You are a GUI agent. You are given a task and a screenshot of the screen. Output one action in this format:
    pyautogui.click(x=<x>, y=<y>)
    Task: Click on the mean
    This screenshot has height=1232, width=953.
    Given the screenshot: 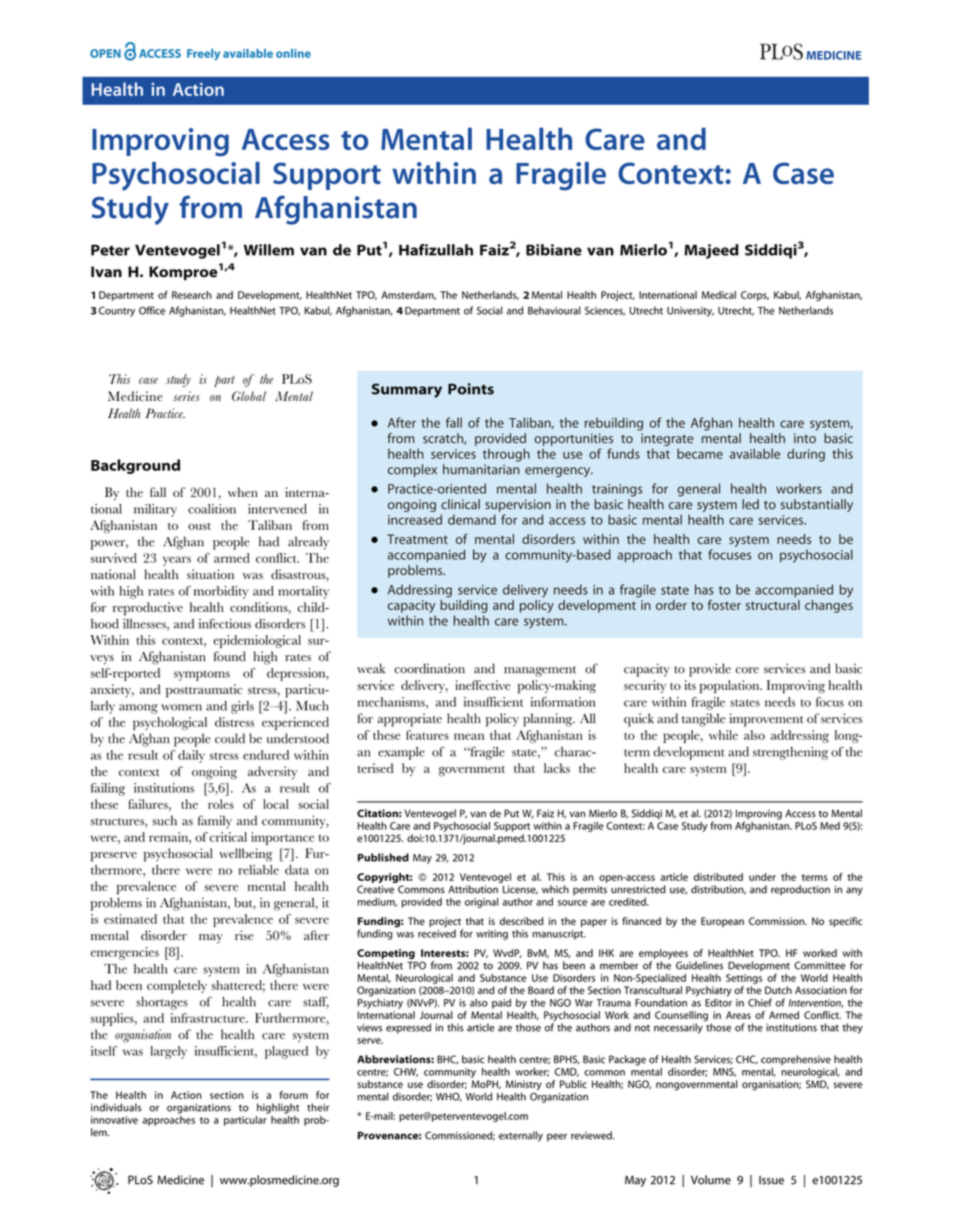 What is the action you would take?
    pyautogui.click(x=469, y=736)
